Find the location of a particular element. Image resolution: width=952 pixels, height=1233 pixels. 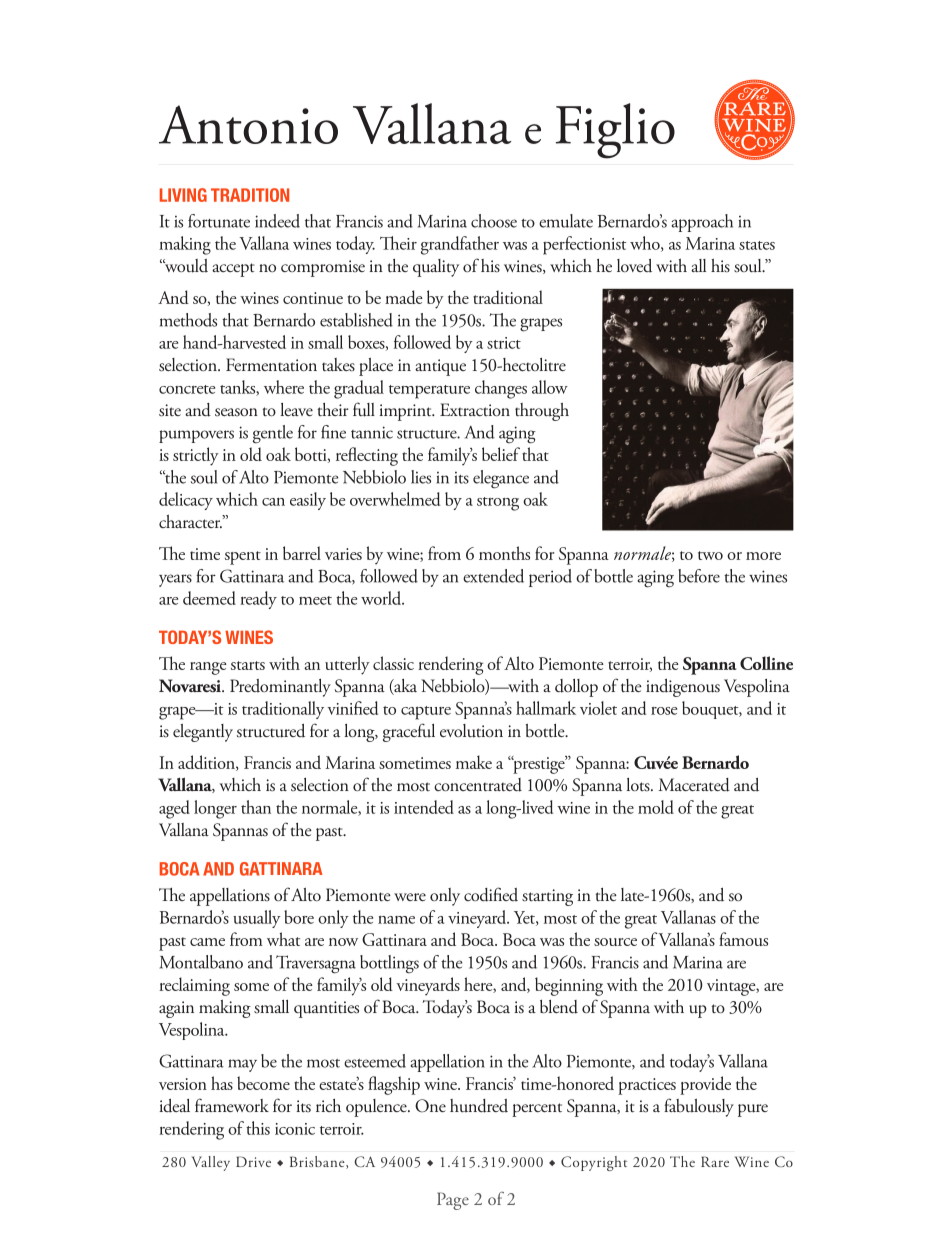

Drive is located at coordinates (253, 1161).
